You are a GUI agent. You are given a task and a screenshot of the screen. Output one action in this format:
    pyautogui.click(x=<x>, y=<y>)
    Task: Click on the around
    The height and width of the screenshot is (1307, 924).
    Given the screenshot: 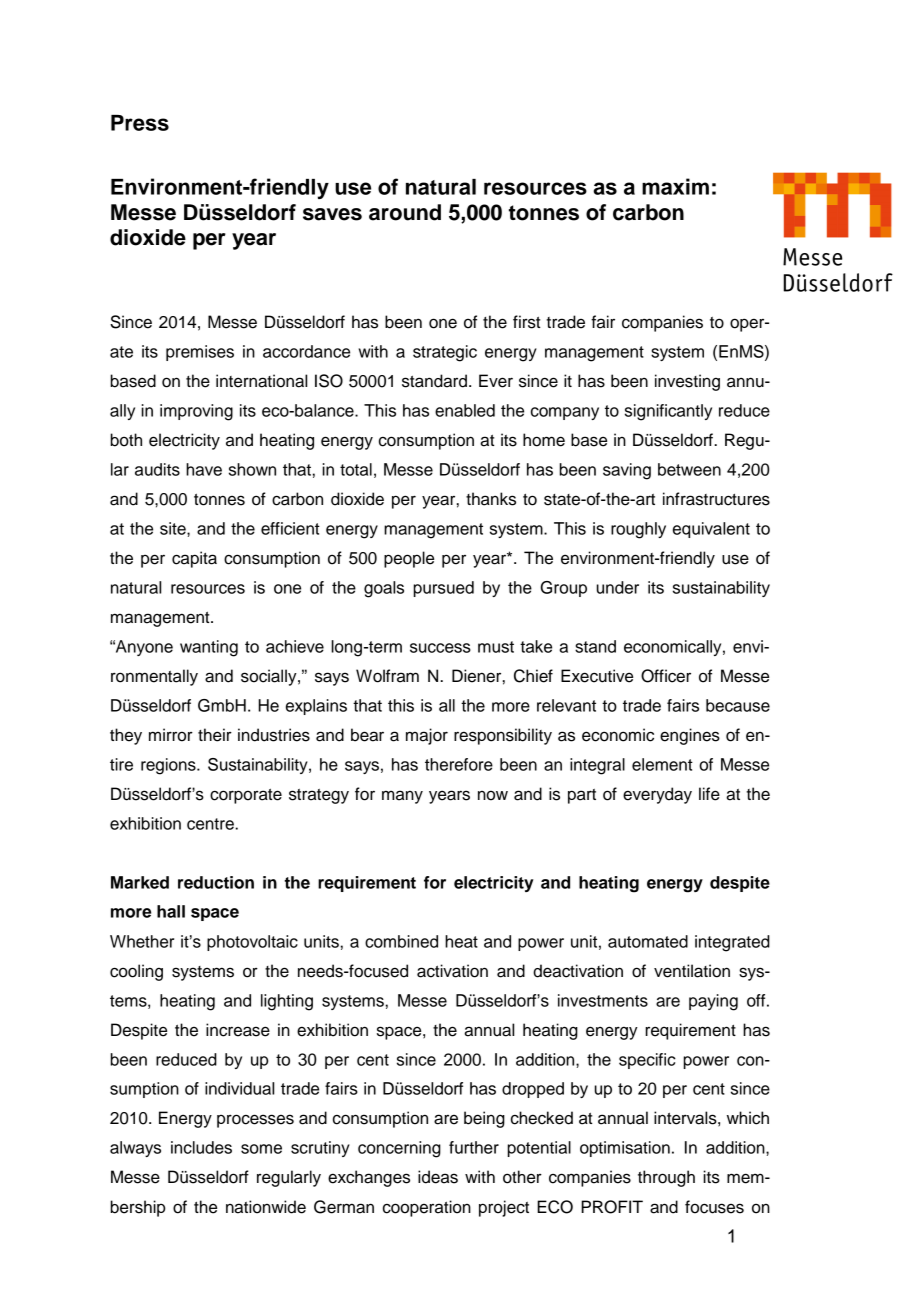 What is the action you would take?
    pyautogui.click(x=405, y=212)
